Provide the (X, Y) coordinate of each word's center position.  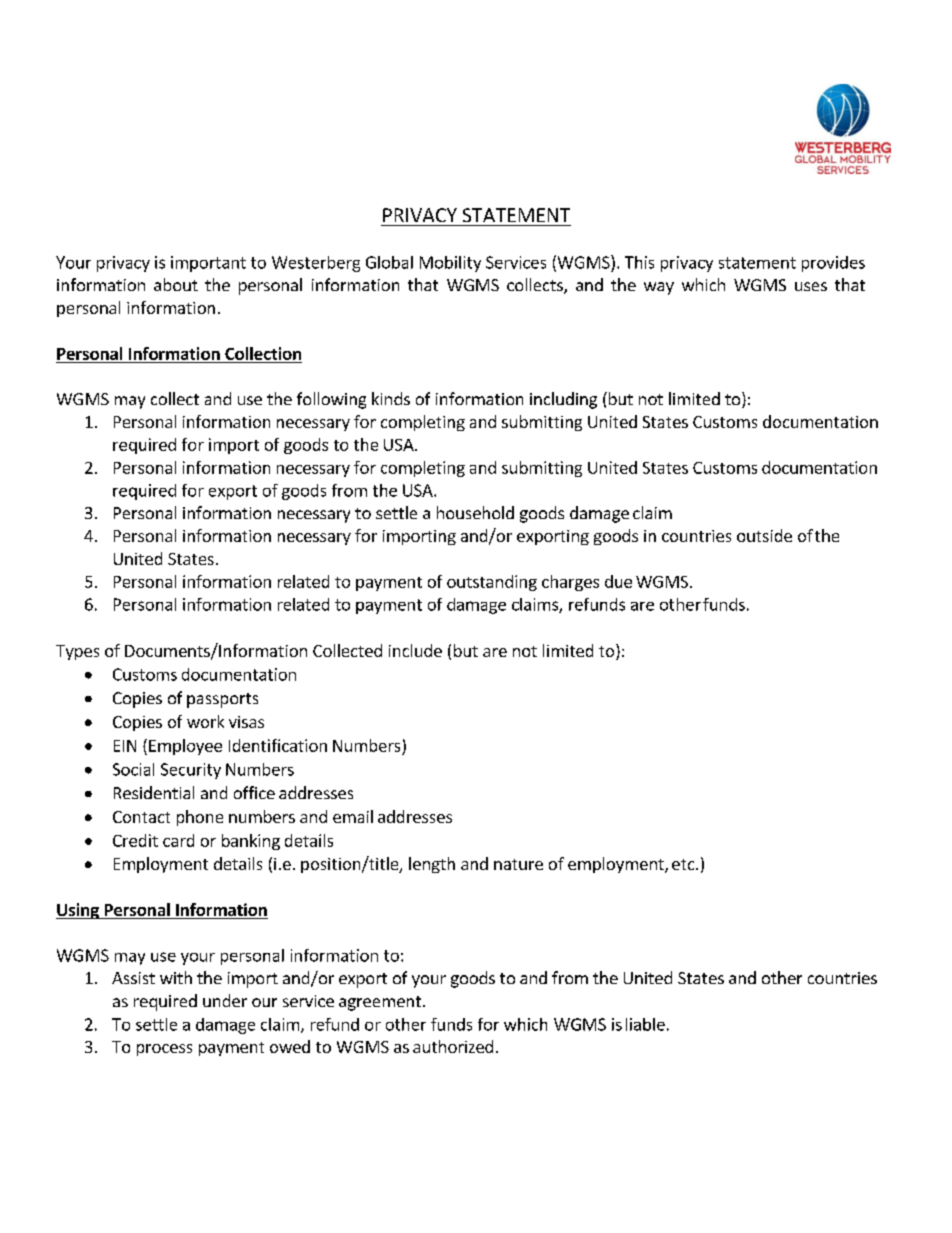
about (176, 284)
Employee (185, 747)
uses (811, 286)
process (164, 1050)
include (415, 650)
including (563, 400)
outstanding (492, 583)
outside (764, 535)
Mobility (450, 264)
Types (77, 652)
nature (518, 864)
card (178, 840)
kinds (391, 398)
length (432, 865)
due (618, 581)
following (331, 400)
